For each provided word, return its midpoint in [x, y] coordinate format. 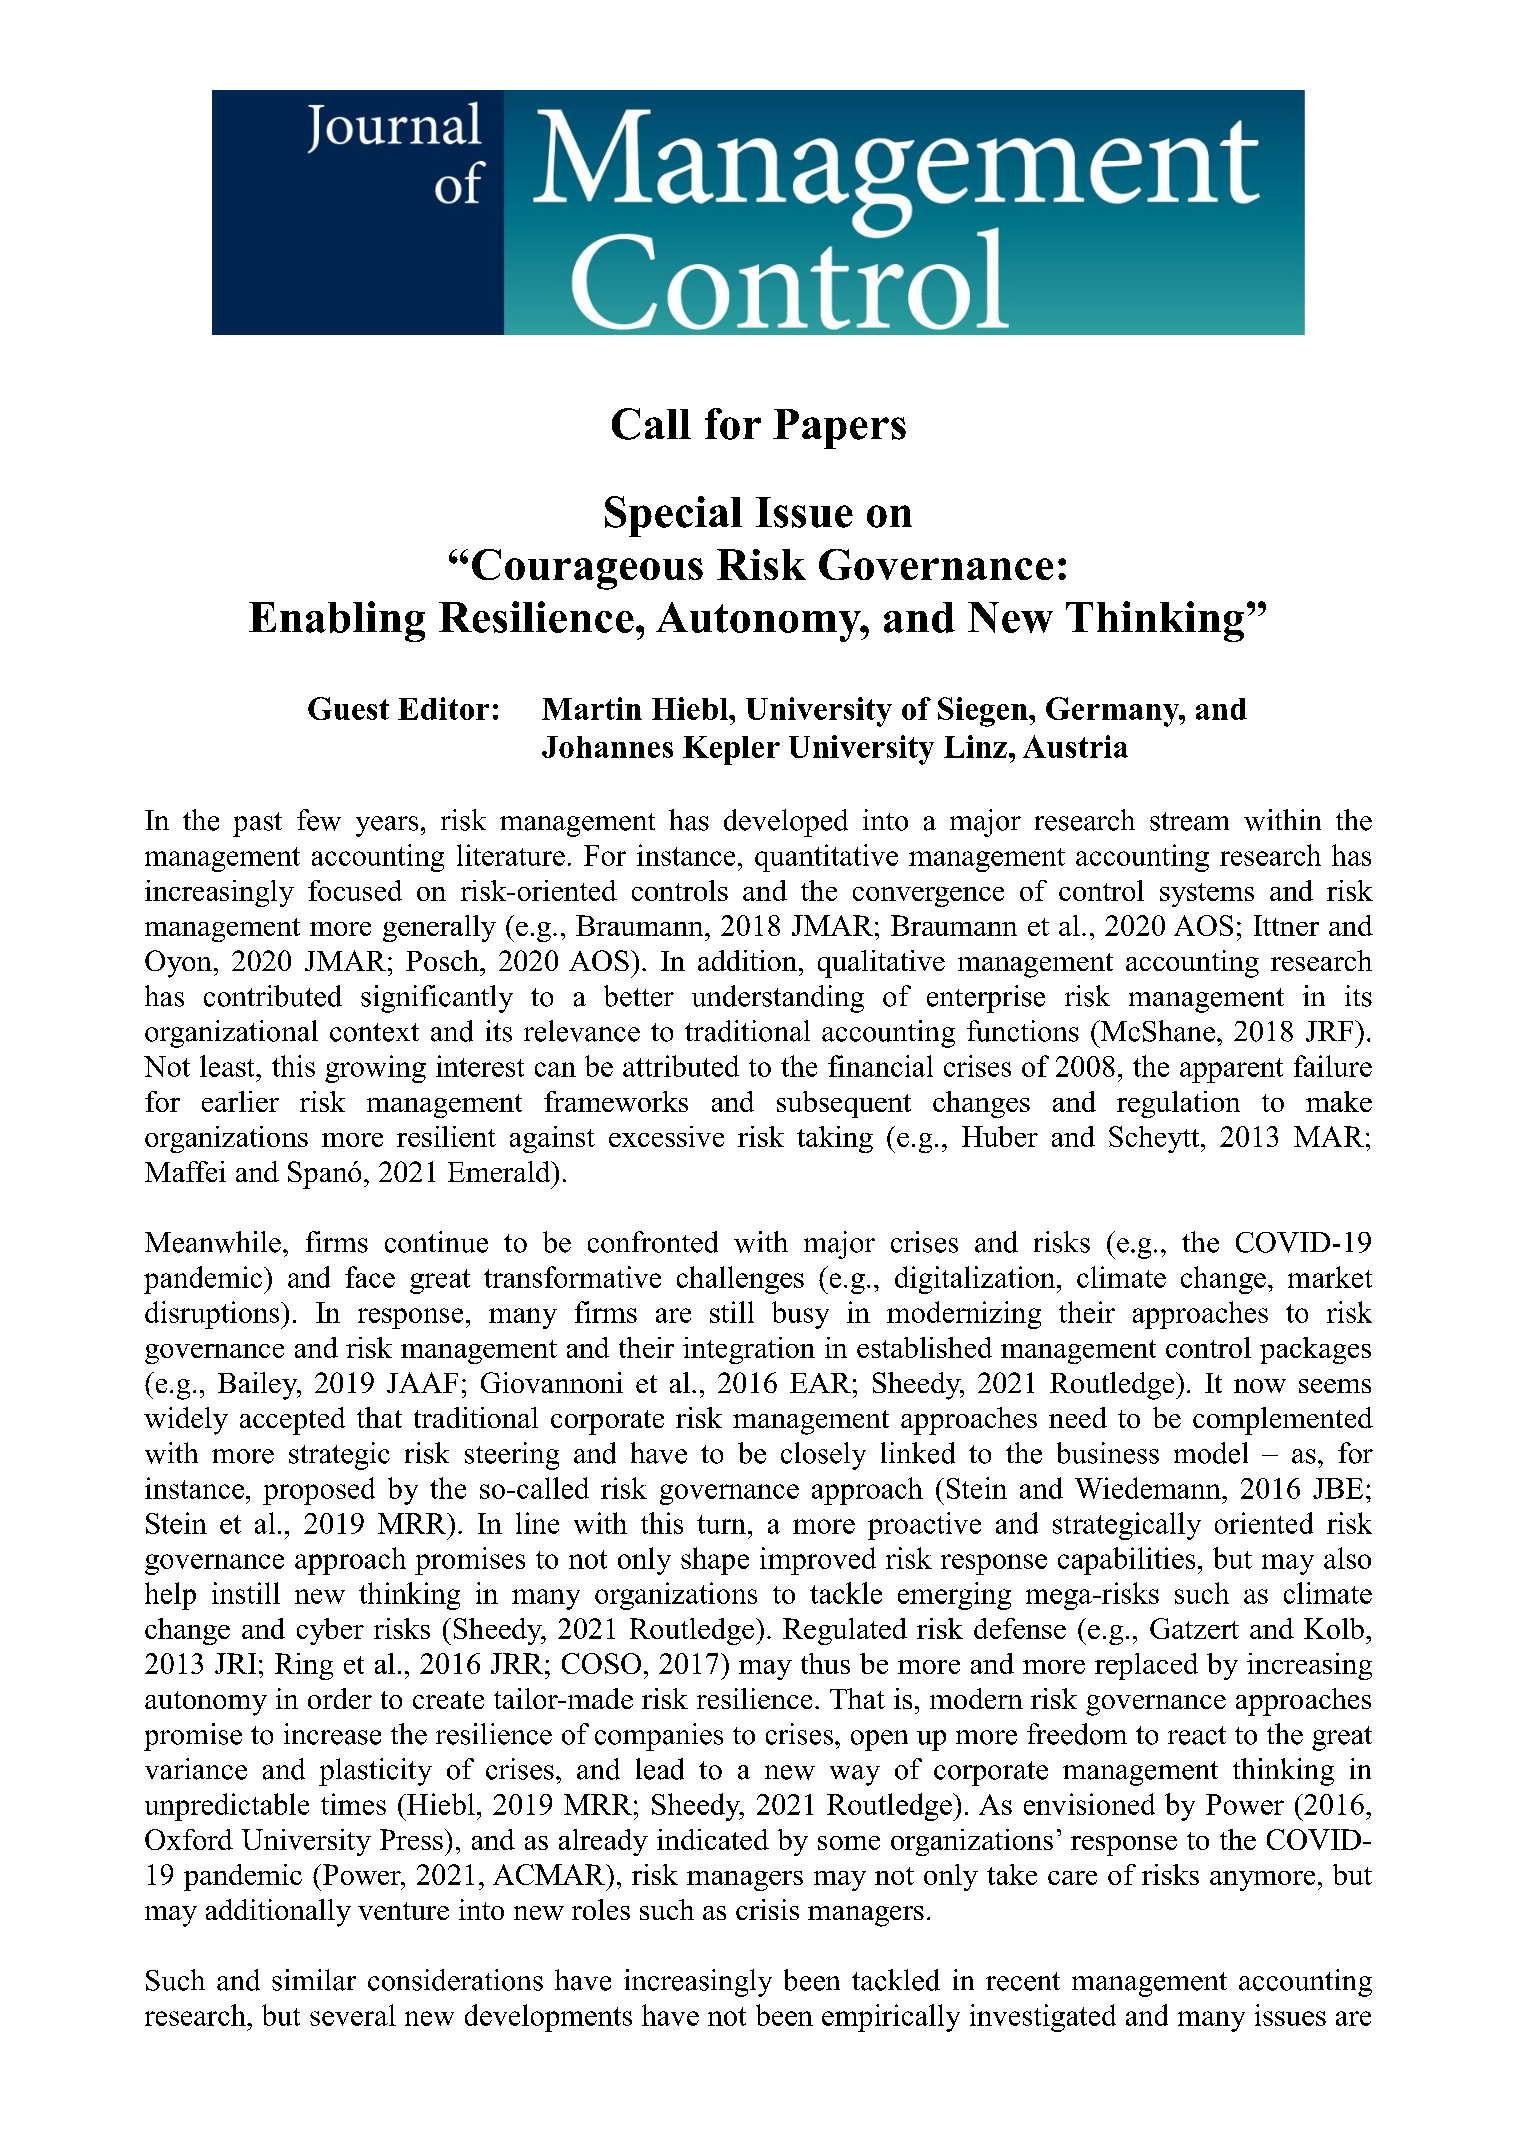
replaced [1146, 1666]
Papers [839, 429]
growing [375, 1069]
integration [749, 1350]
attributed [681, 1066]
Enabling [337, 621]
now [1260, 1386]
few [319, 820]
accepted [292, 1421]
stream [1189, 821]
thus [825, 1663]
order [340, 1698]
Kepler [731, 750]
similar [314, 1980]
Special [673, 516]
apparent [1231, 1070]
